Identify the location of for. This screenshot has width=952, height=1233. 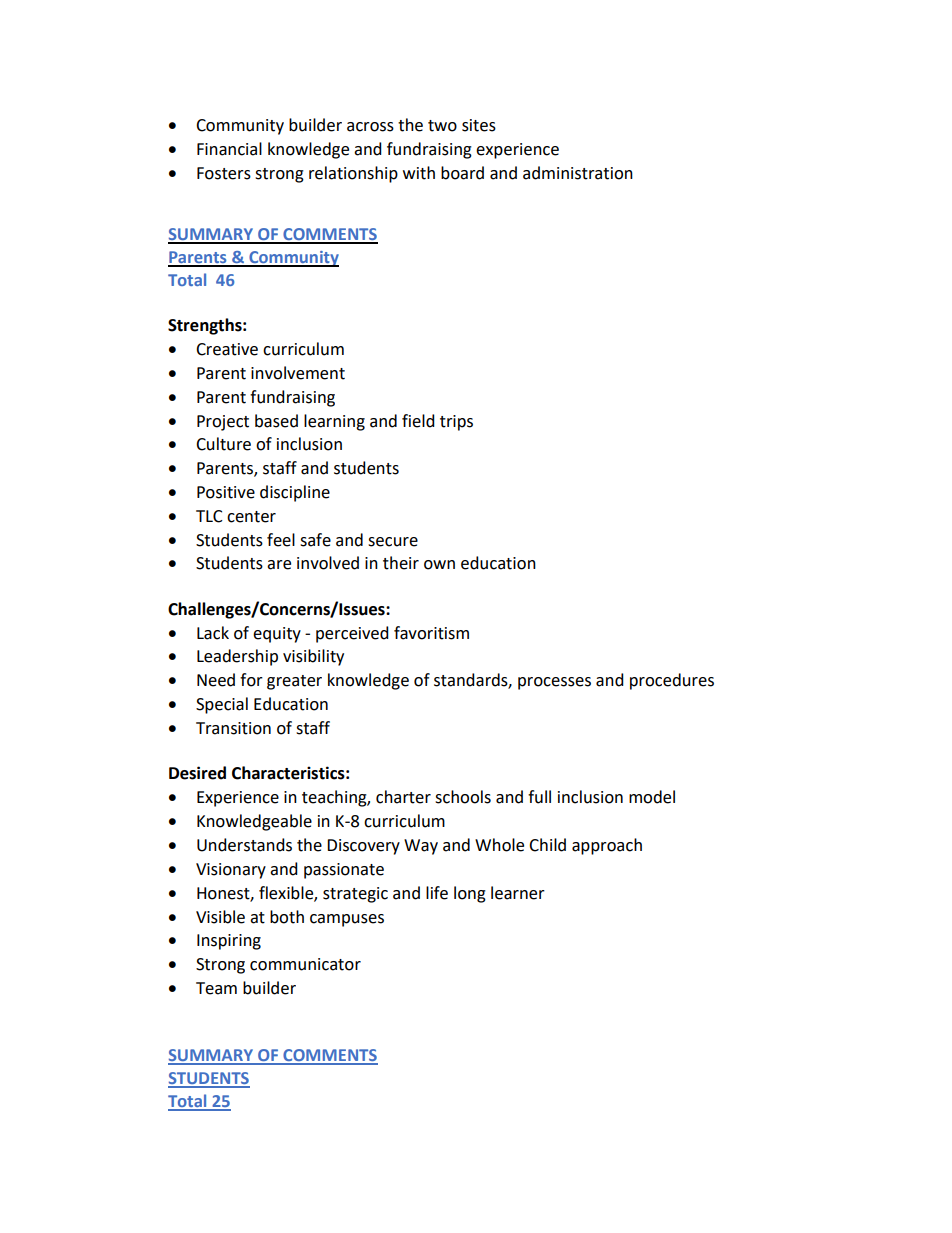
(251, 680).
